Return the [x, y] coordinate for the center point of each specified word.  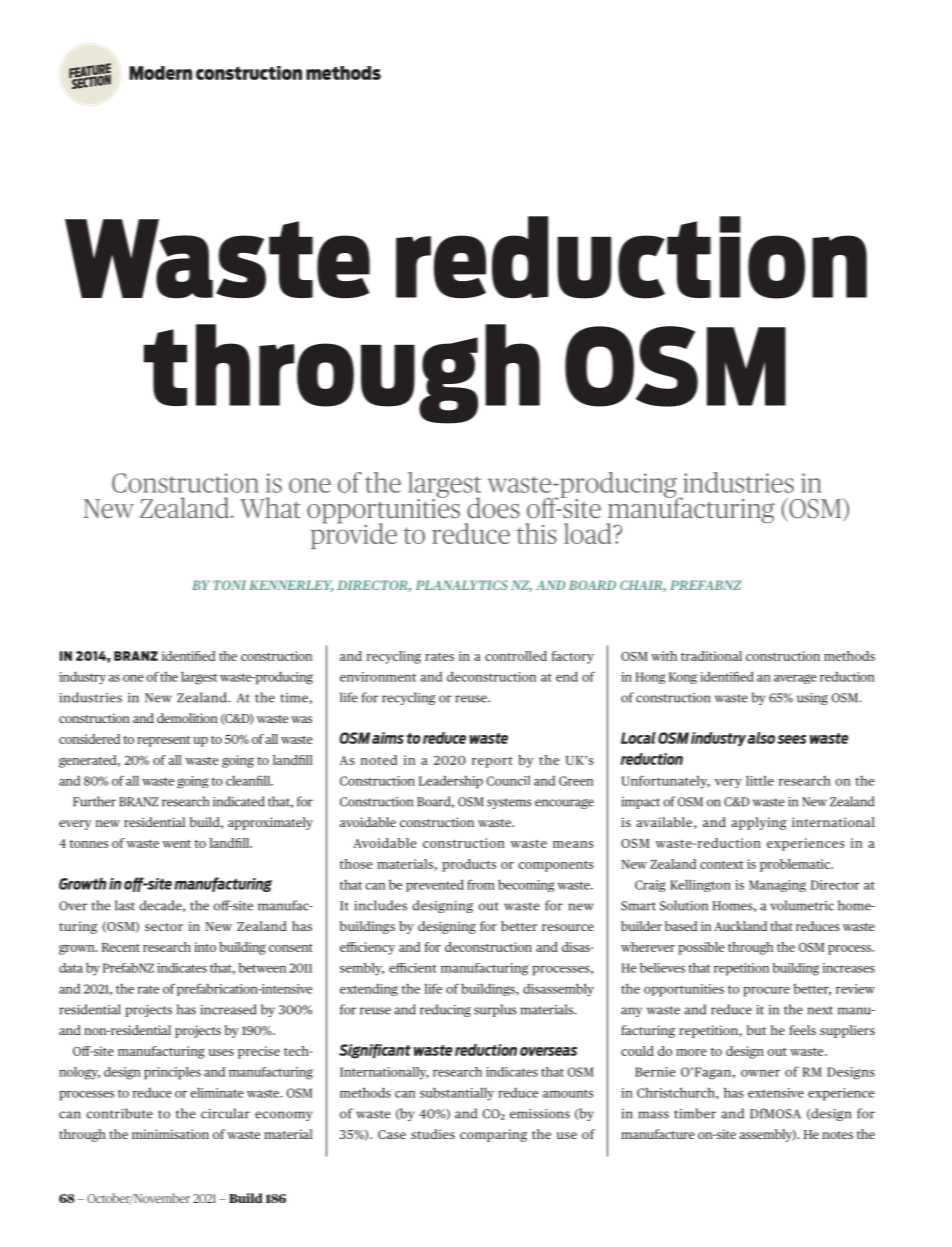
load [589, 533]
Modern [160, 73]
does [493, 508]
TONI [229, 585]
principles [172, 1073]
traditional [711, 656]
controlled [516, 656]
